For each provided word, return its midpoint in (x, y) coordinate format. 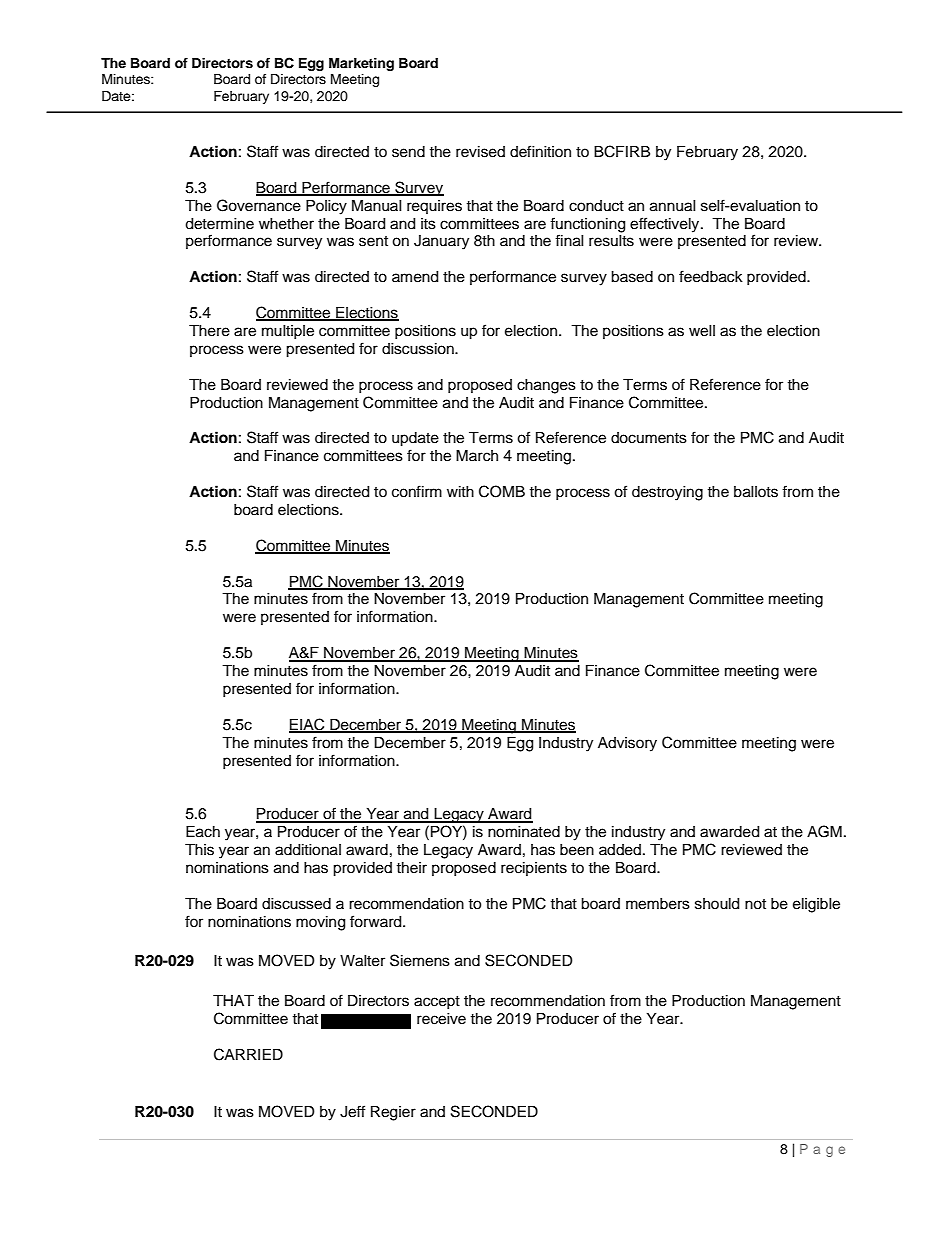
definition (540, 151)
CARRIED (248, 1054)
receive (441, 1019)
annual (673, 206)
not (755, 904)
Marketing (361, 64)
